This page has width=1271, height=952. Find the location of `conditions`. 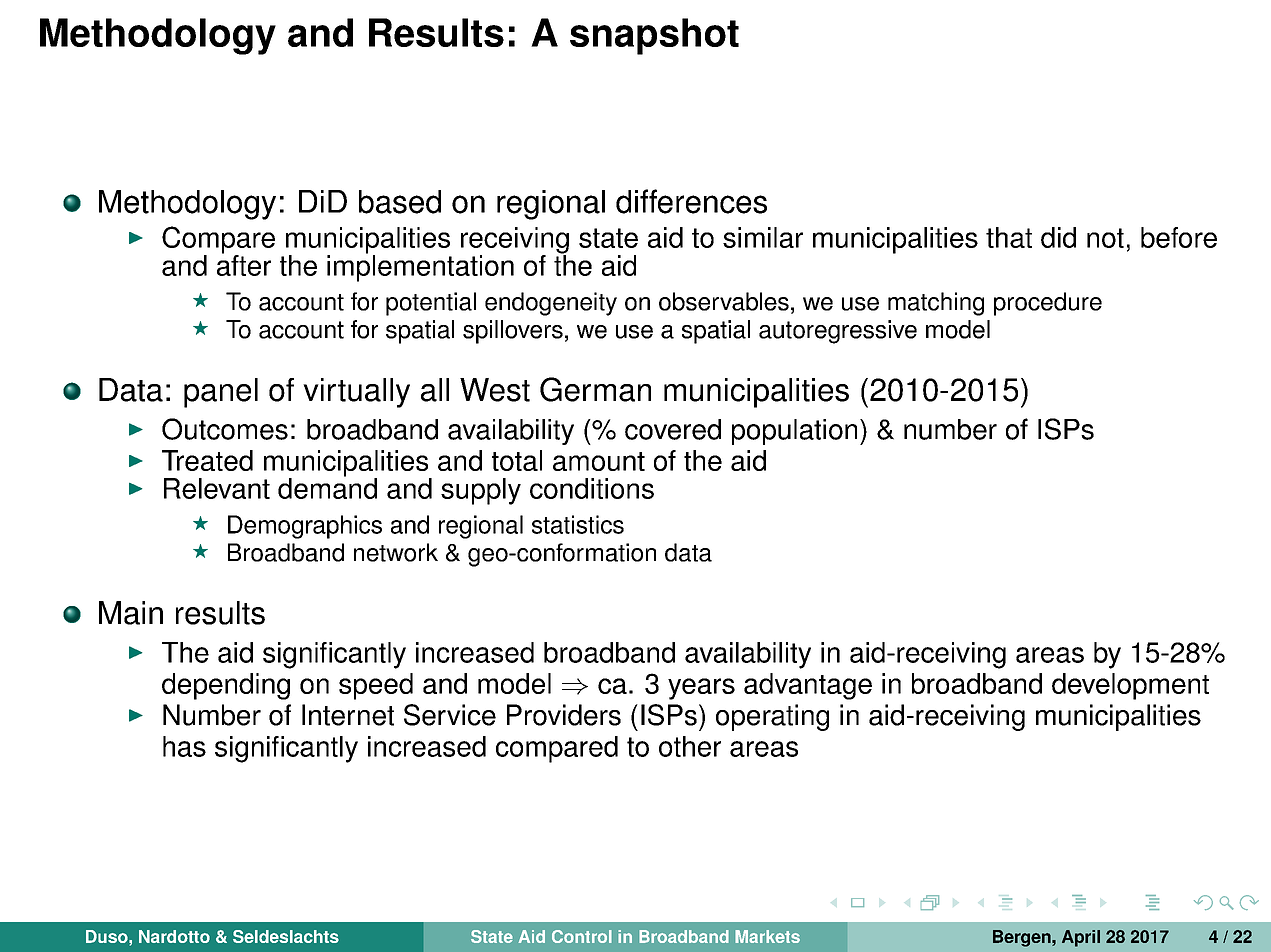

conditions is located at coordinates (592, 488).
